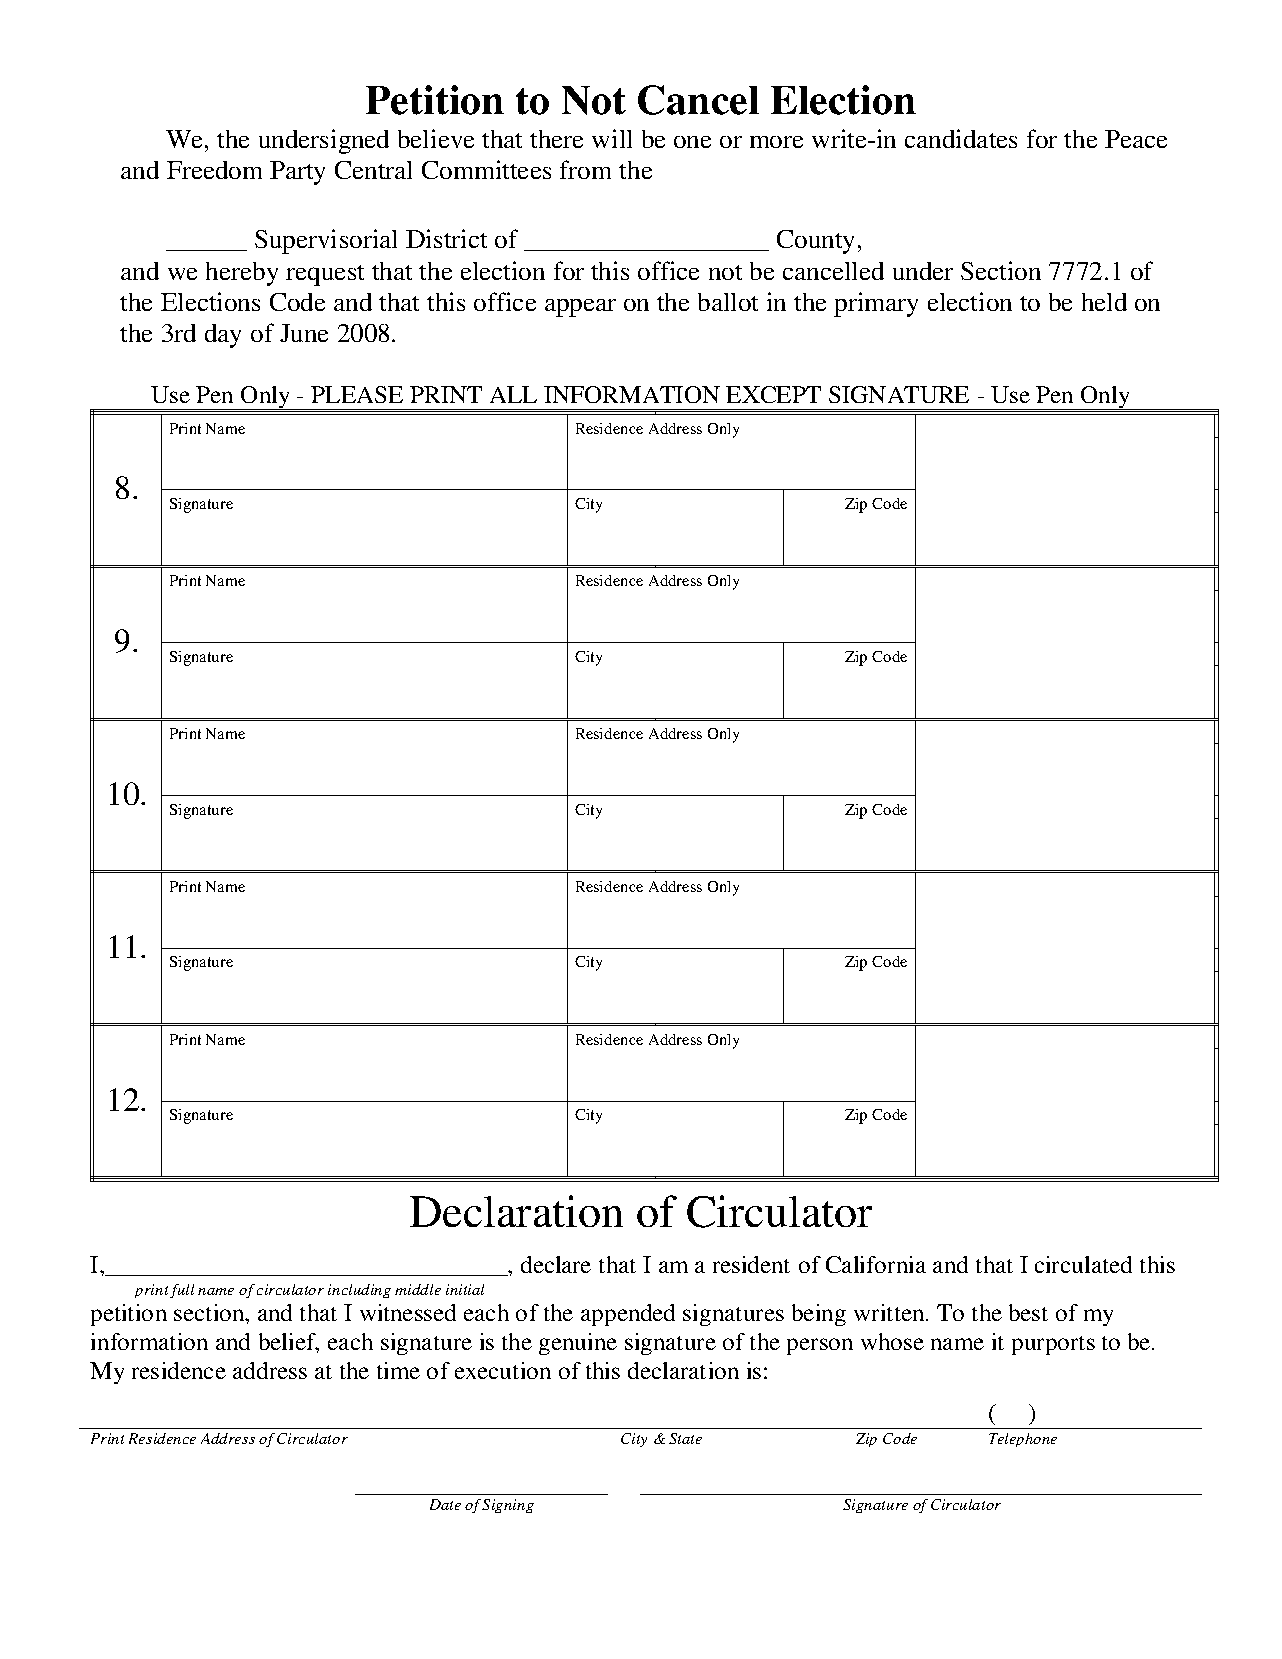  What do you see at coordinates (773, 394) in the screenshot?
I see `EXCEPT` at bounding box center [773, 394].
